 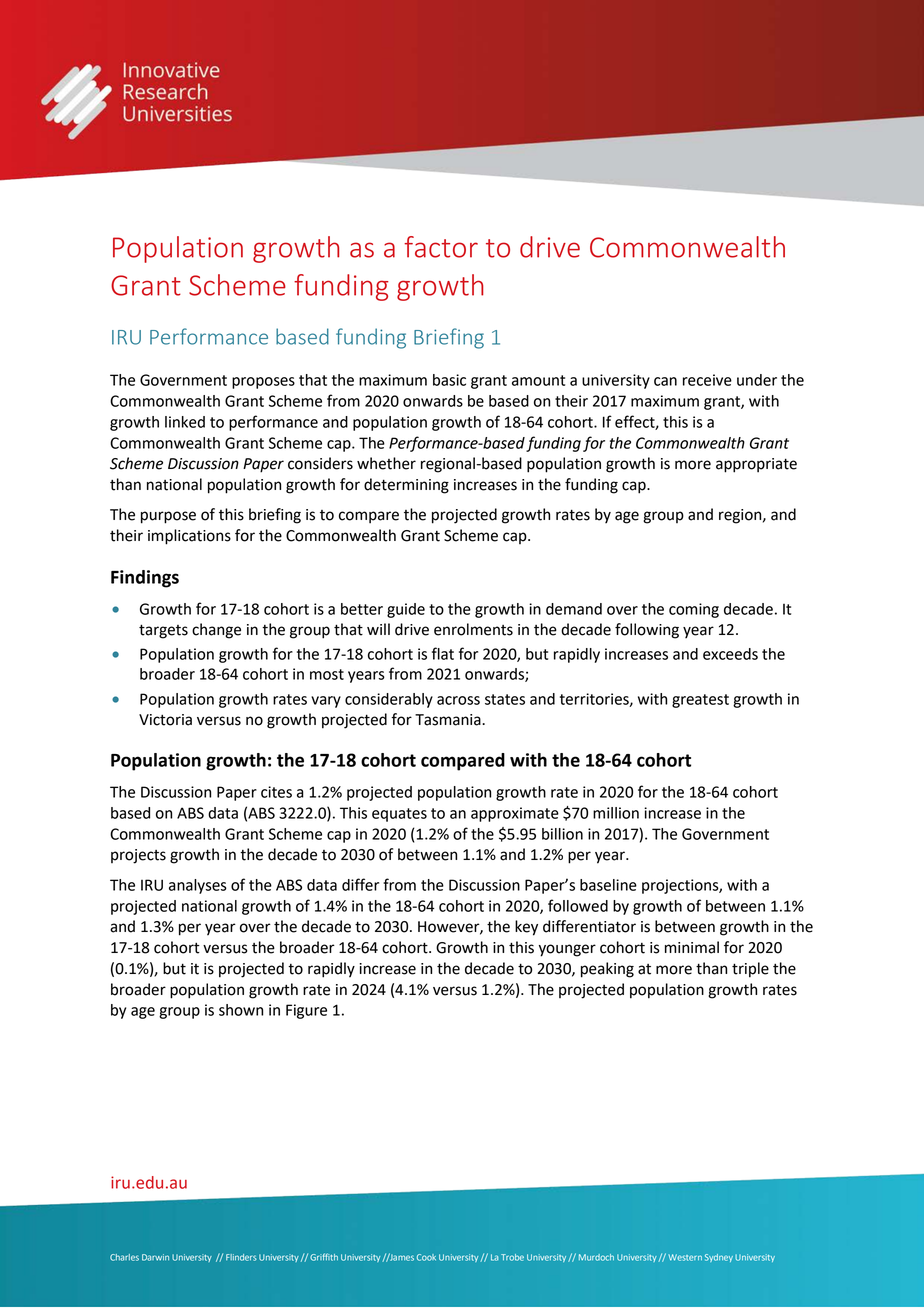 I want to click on factor, so click(x=441, y=247).
